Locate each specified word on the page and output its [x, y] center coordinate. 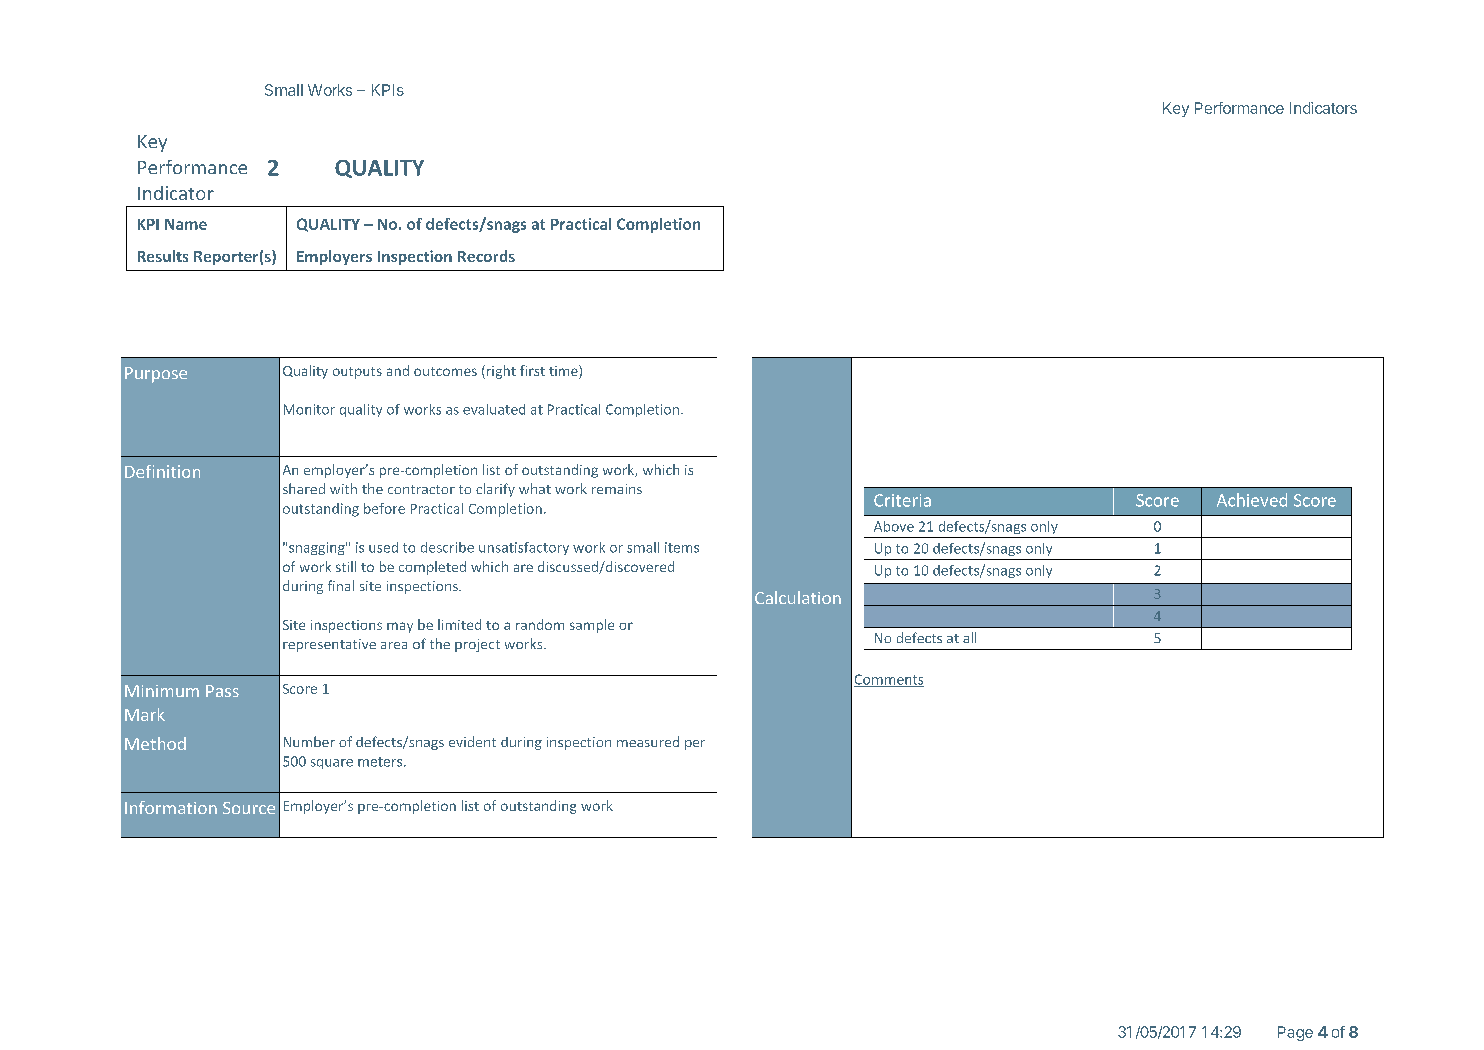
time [564, 370]
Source [249, 808]
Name [186, 224]
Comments [889, 680]
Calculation [798, 597]
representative [329, 645]
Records [486, 256]
